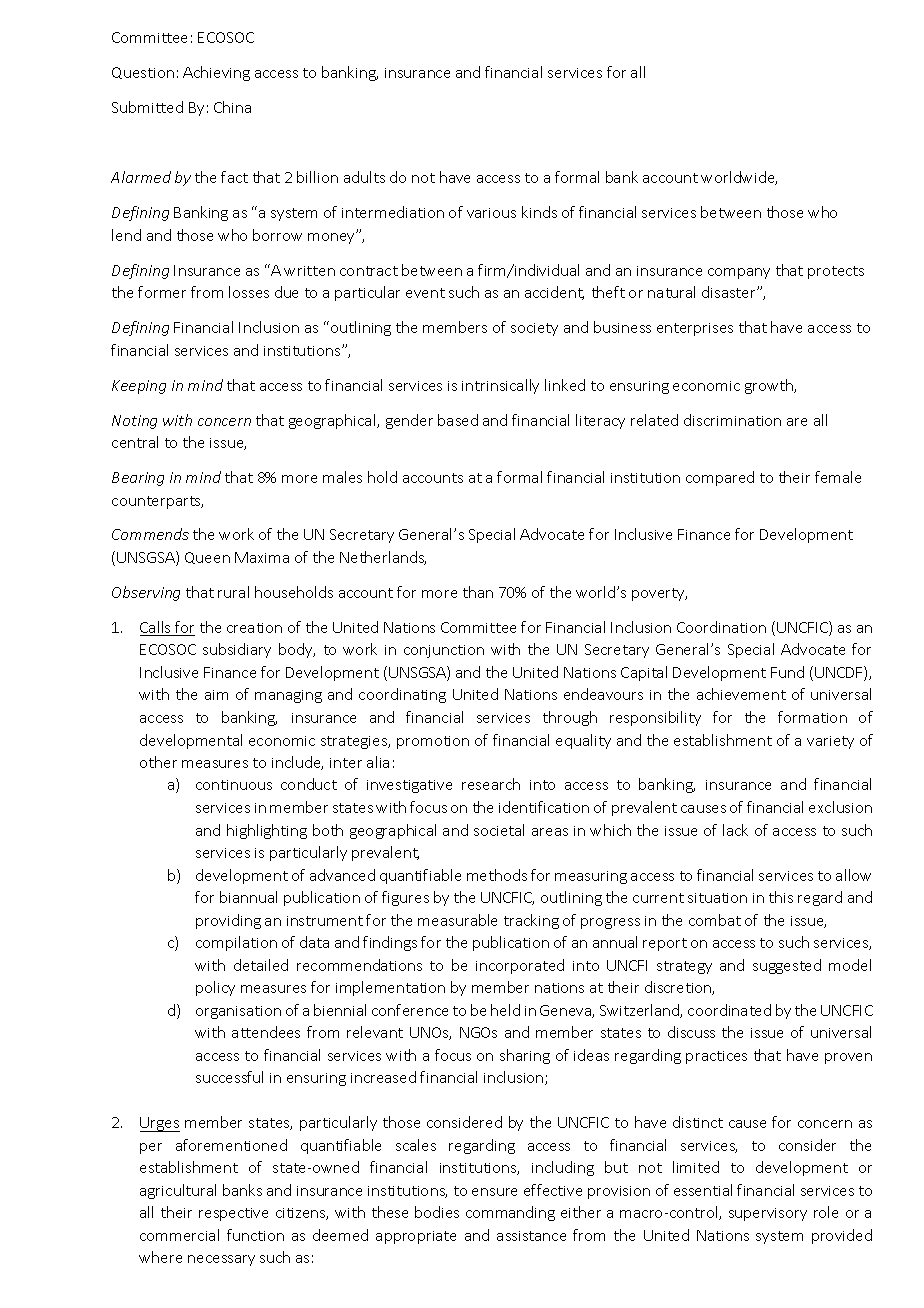  Describe the element at coordinates (735, 830) in the page. I see `lack` at that location.
